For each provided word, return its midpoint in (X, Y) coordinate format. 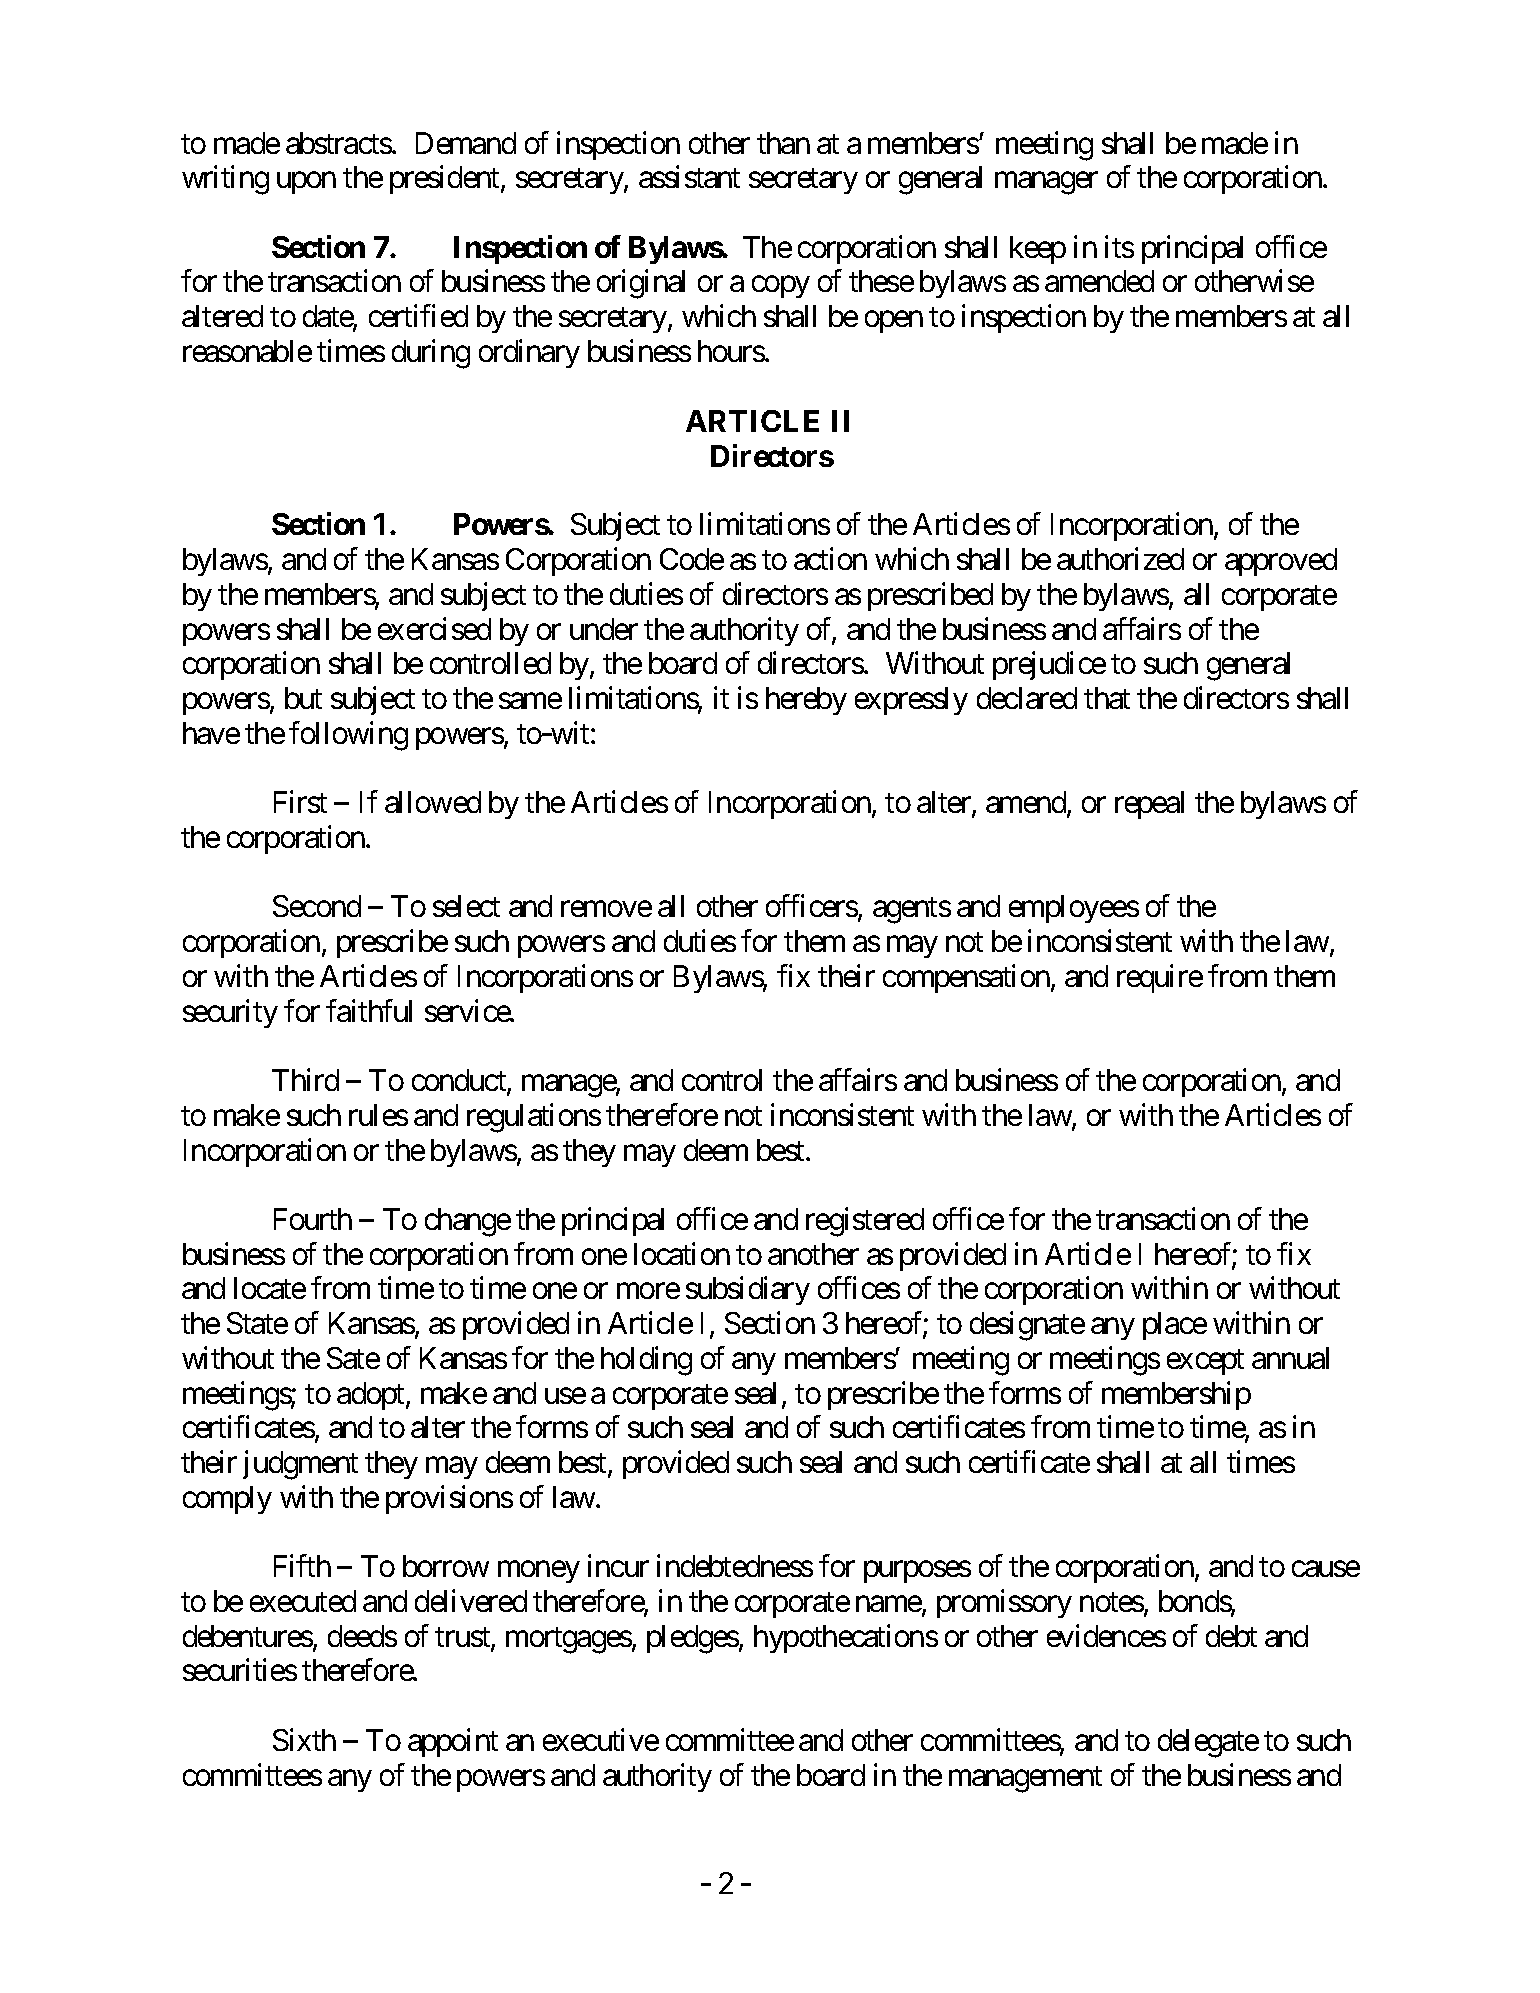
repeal (1149, 805)
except (1205, 1362)
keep (1038, 250)
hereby (806, 701)
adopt (370, 1396)
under (604, 629)
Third (305, 1080)
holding (646, 1361)
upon (306, 183)
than (783, 143)
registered (865, 1222)
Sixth (304, 1739)
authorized (1120, 559)
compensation (966, 978)
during (431, 354)
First (300, 802)
